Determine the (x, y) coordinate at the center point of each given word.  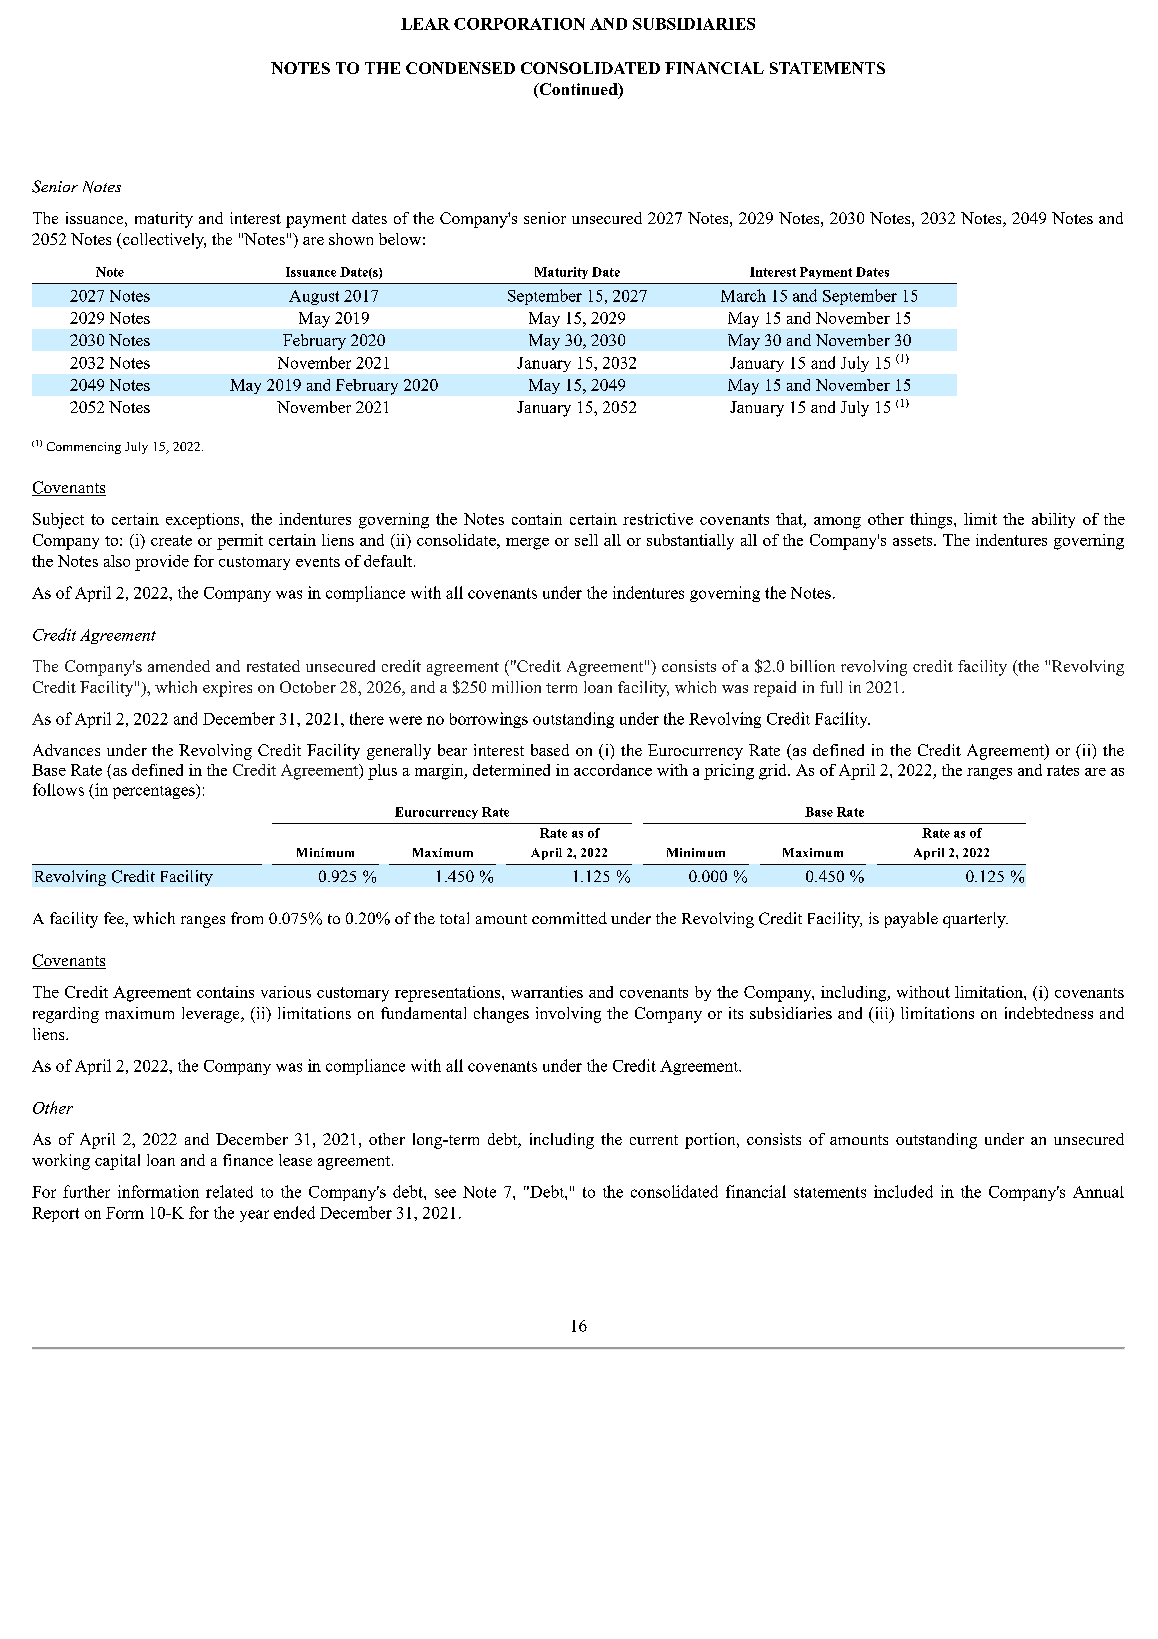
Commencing (84, 448)
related (229, 1191)
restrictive (658, 519)
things (932, 521)
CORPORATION (519, 24)
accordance (613, 770)
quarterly (975, 920)
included (903, 1191)
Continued (578, 90)
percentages (155, 791)
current (654, 1140)
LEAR (425, 24)
